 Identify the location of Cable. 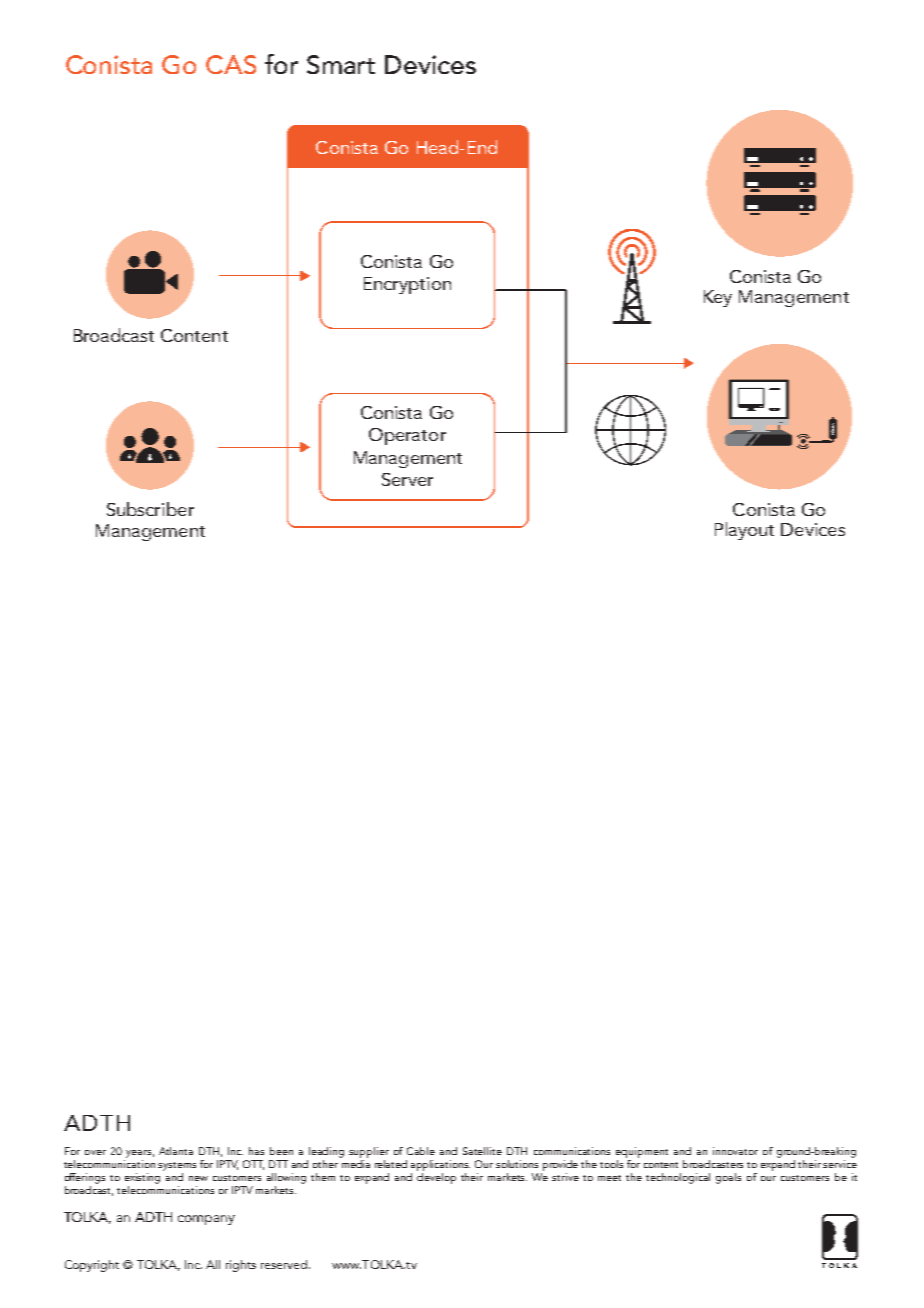
(421, 1151).
